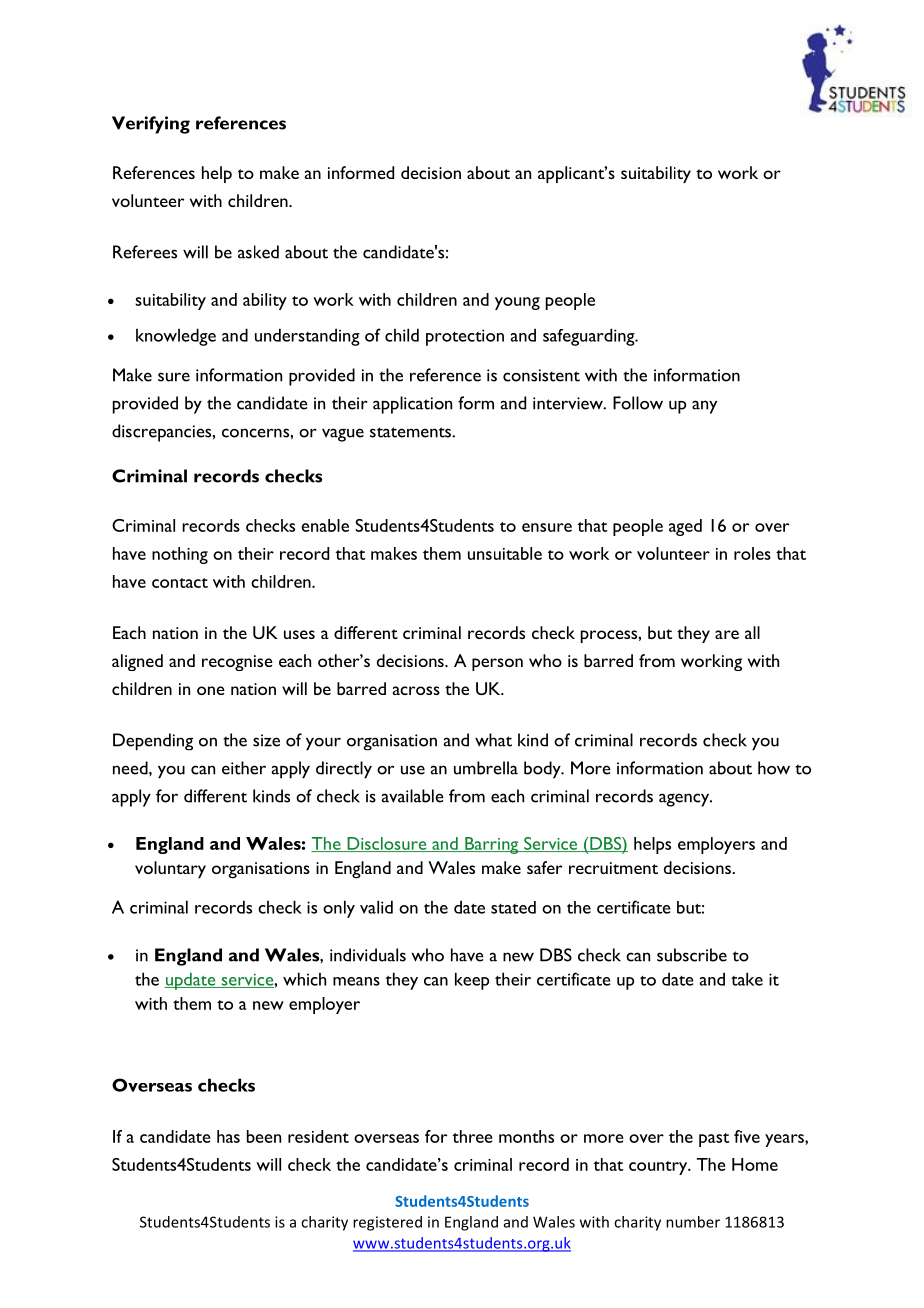 This screenshot has height=1308, width=924. I want to click on number, so click(693, 1222).
